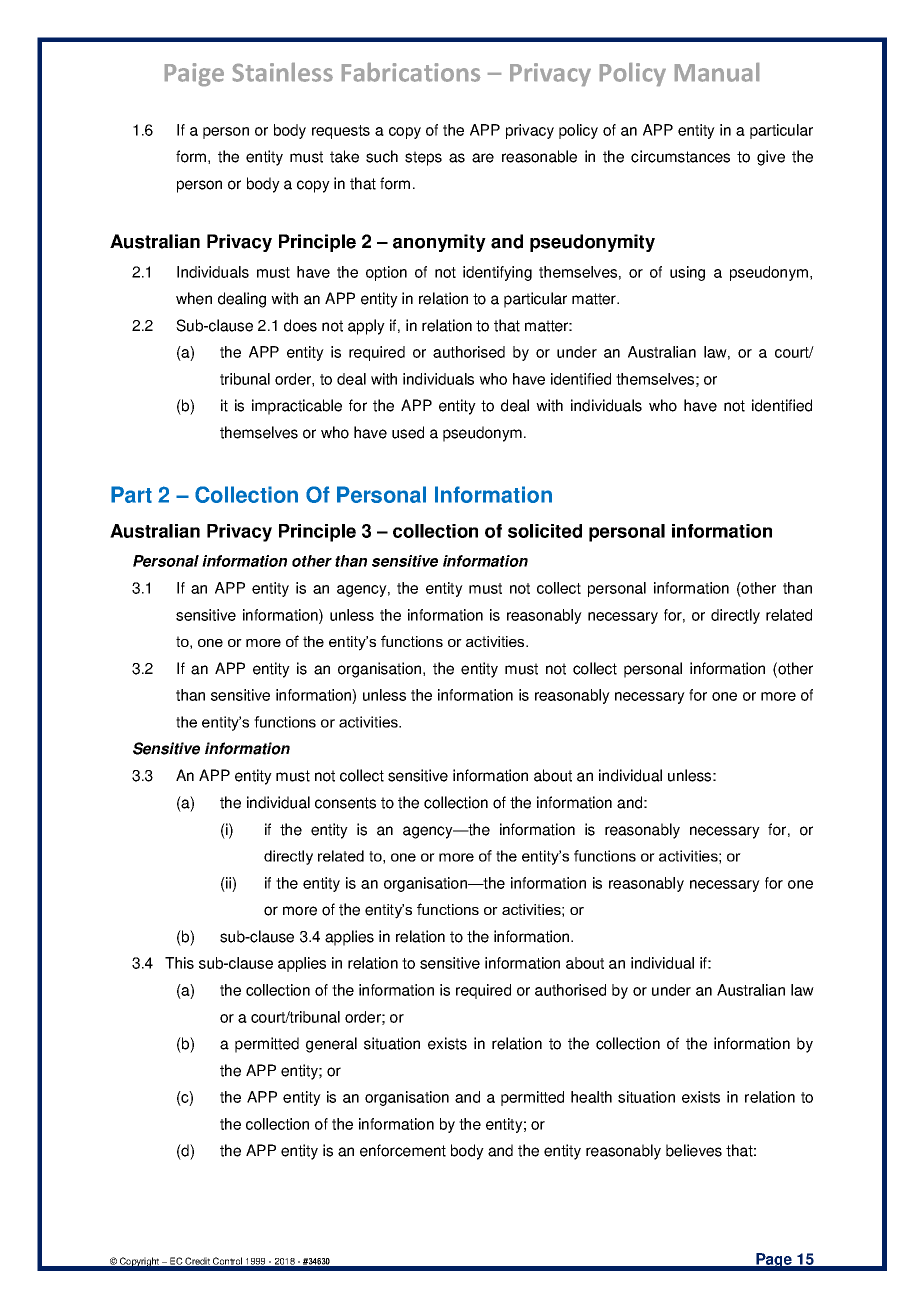 This page has width=924, height=1308. Describe the element at coordinates (403, 1150) in the page. I see `enforcement` at that location.
